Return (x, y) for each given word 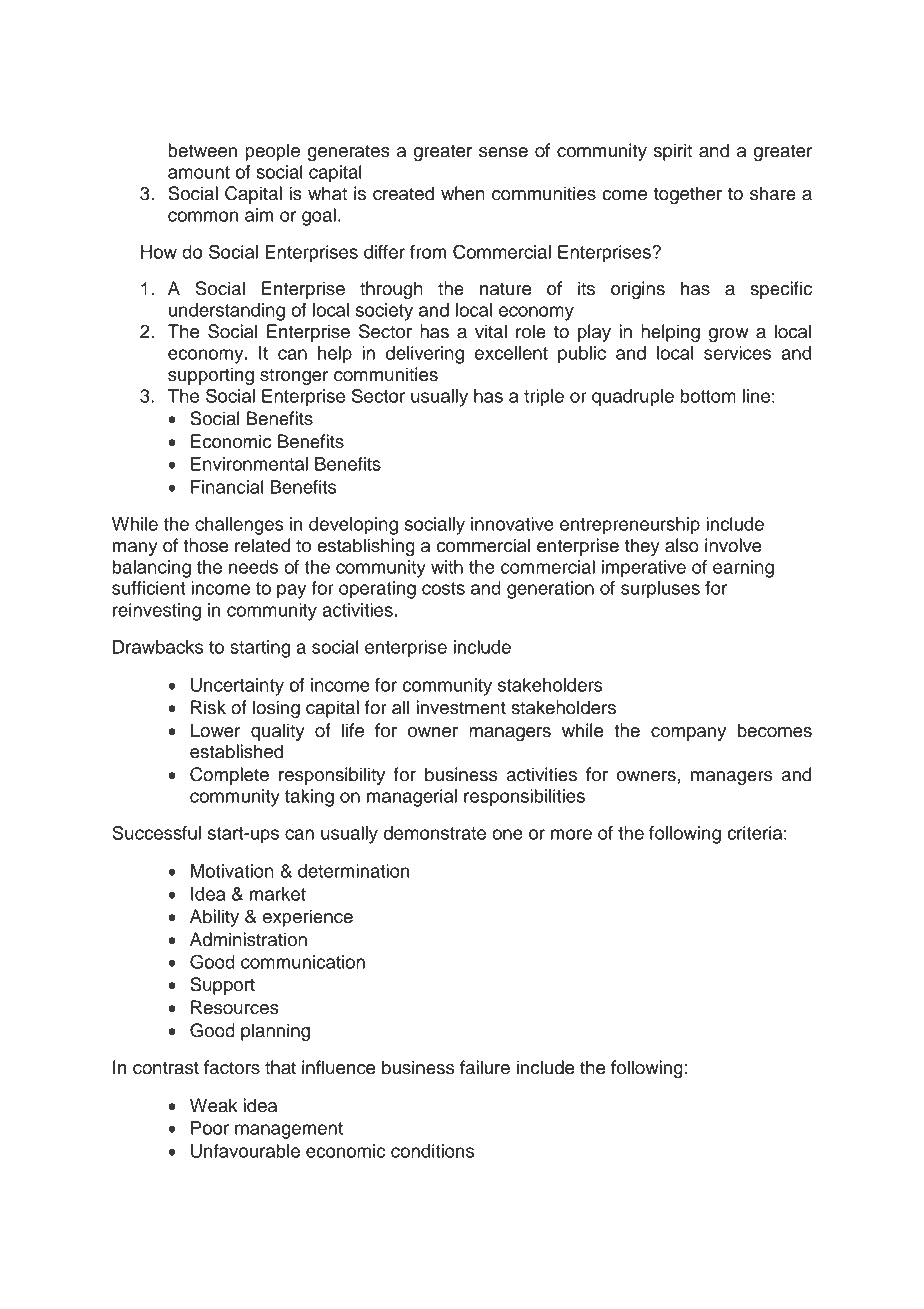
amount (199, 172)
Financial (227, 487)
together (688, 195)
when (463, 193)
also (682, 545)
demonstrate (435, 833)
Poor (210, 1128)
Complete (229, 776)
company (688, 734)
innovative (512, 524)
